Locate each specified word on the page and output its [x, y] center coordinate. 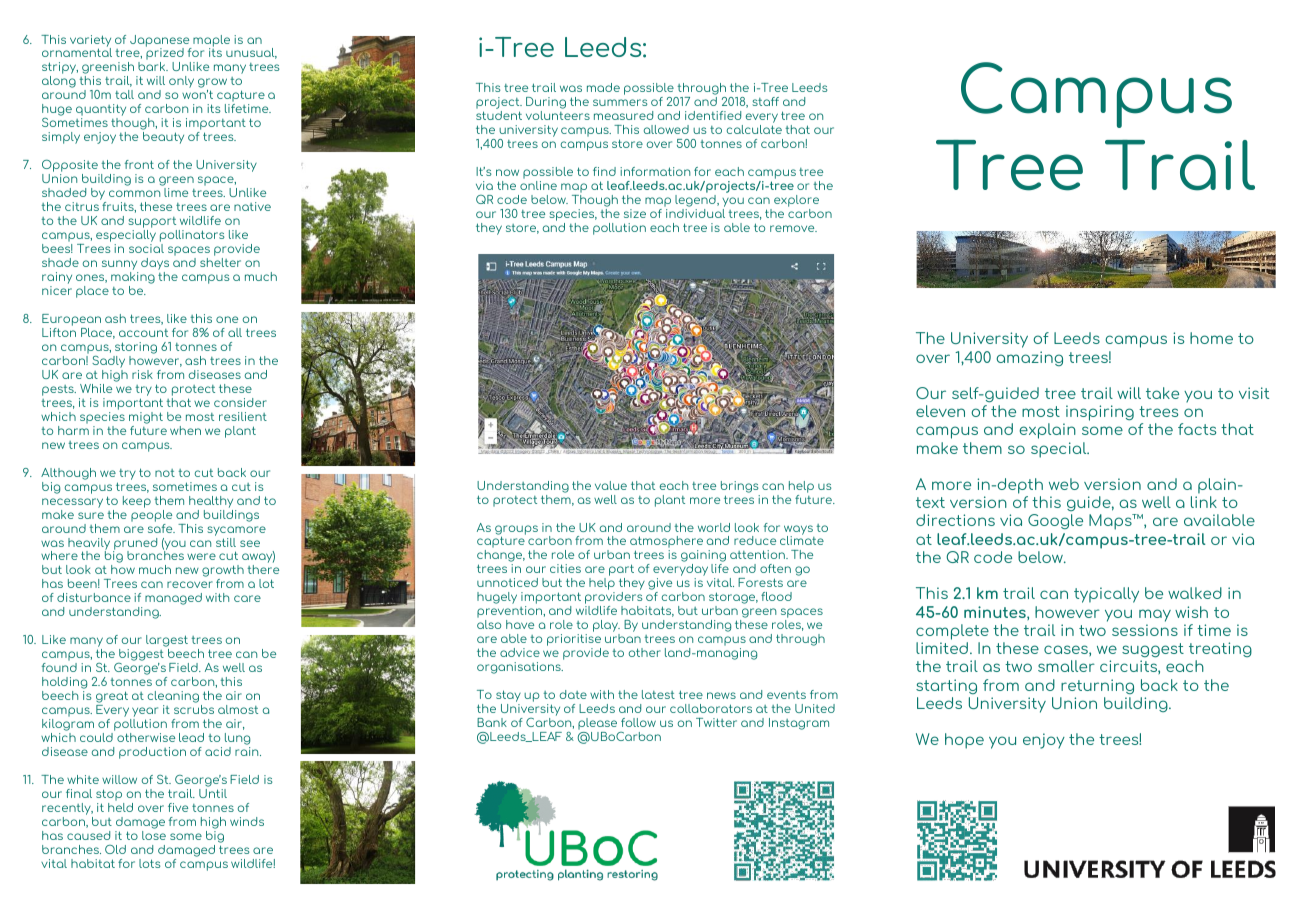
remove [793, 228]
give [660, 585]
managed [173, 599]
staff [765, 101]
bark [153, 66]
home [1211, 338]
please [599, 725]
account [143, 333]
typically [1106, 595]
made [603, 87]
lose [154, 835]
